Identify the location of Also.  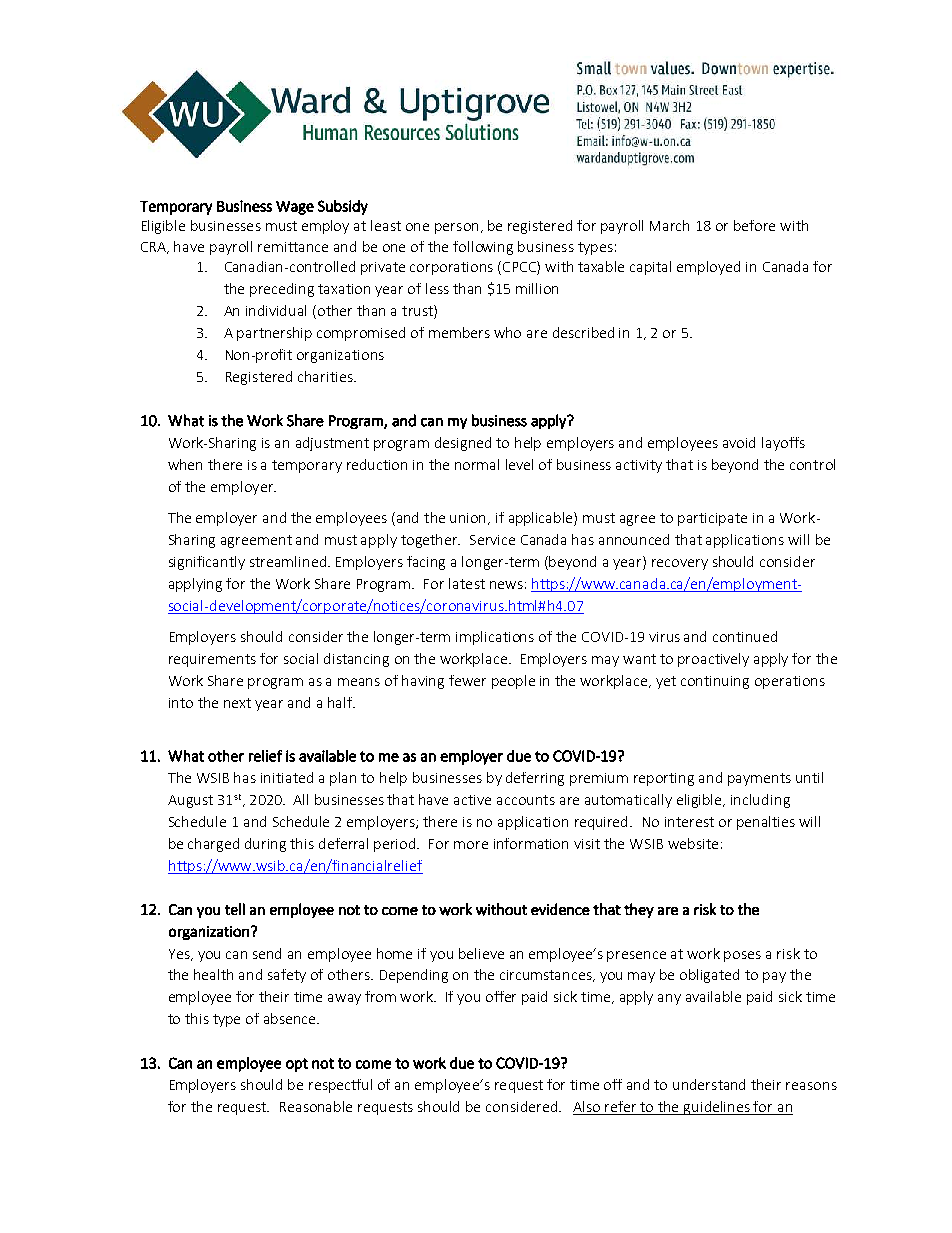
(588, 1108).
